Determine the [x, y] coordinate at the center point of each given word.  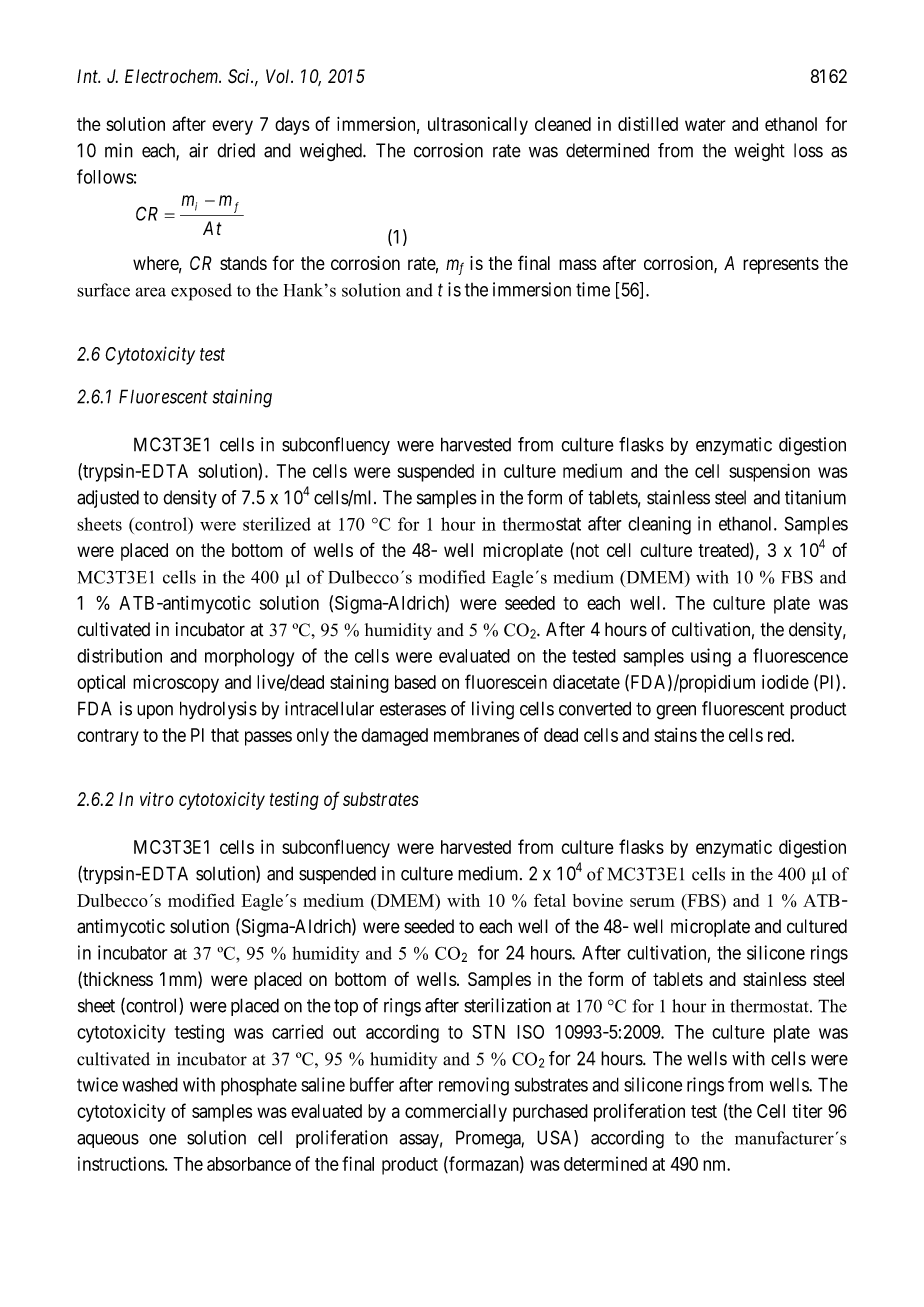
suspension [769, 472]
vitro [157, 799]
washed [150, 1084]
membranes [476, 735]
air [198, 150]
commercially [456, 1113]
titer [807, 1111]
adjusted [108, 499]
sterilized [277, 524]
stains [675, 735]
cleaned [563, 124]
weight [759, 152]
